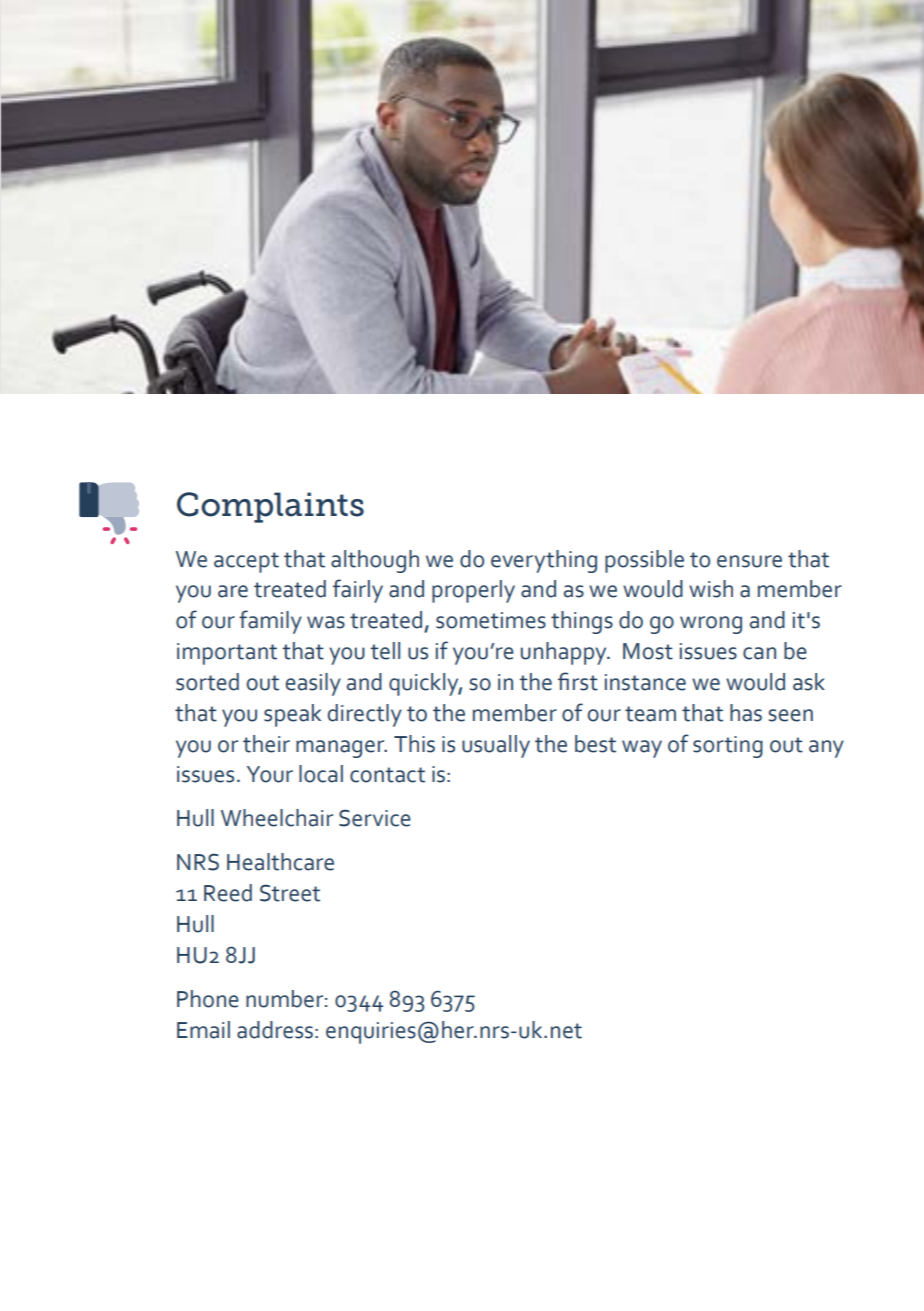  Describe the element at coordinates (203, 1030) in the screenshot. I see `Email` at that location.
